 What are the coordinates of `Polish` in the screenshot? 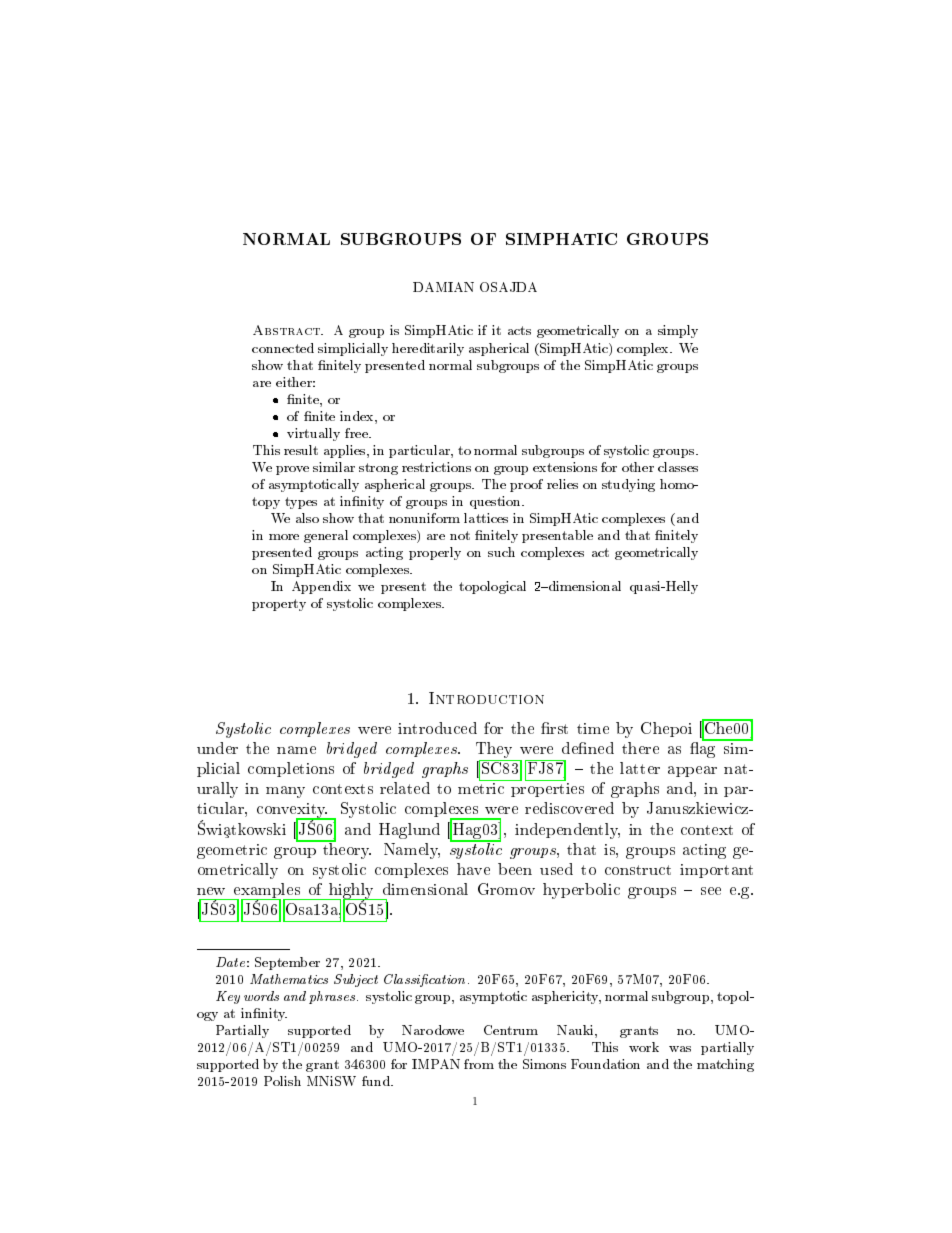 It's located at (282, 1081).
